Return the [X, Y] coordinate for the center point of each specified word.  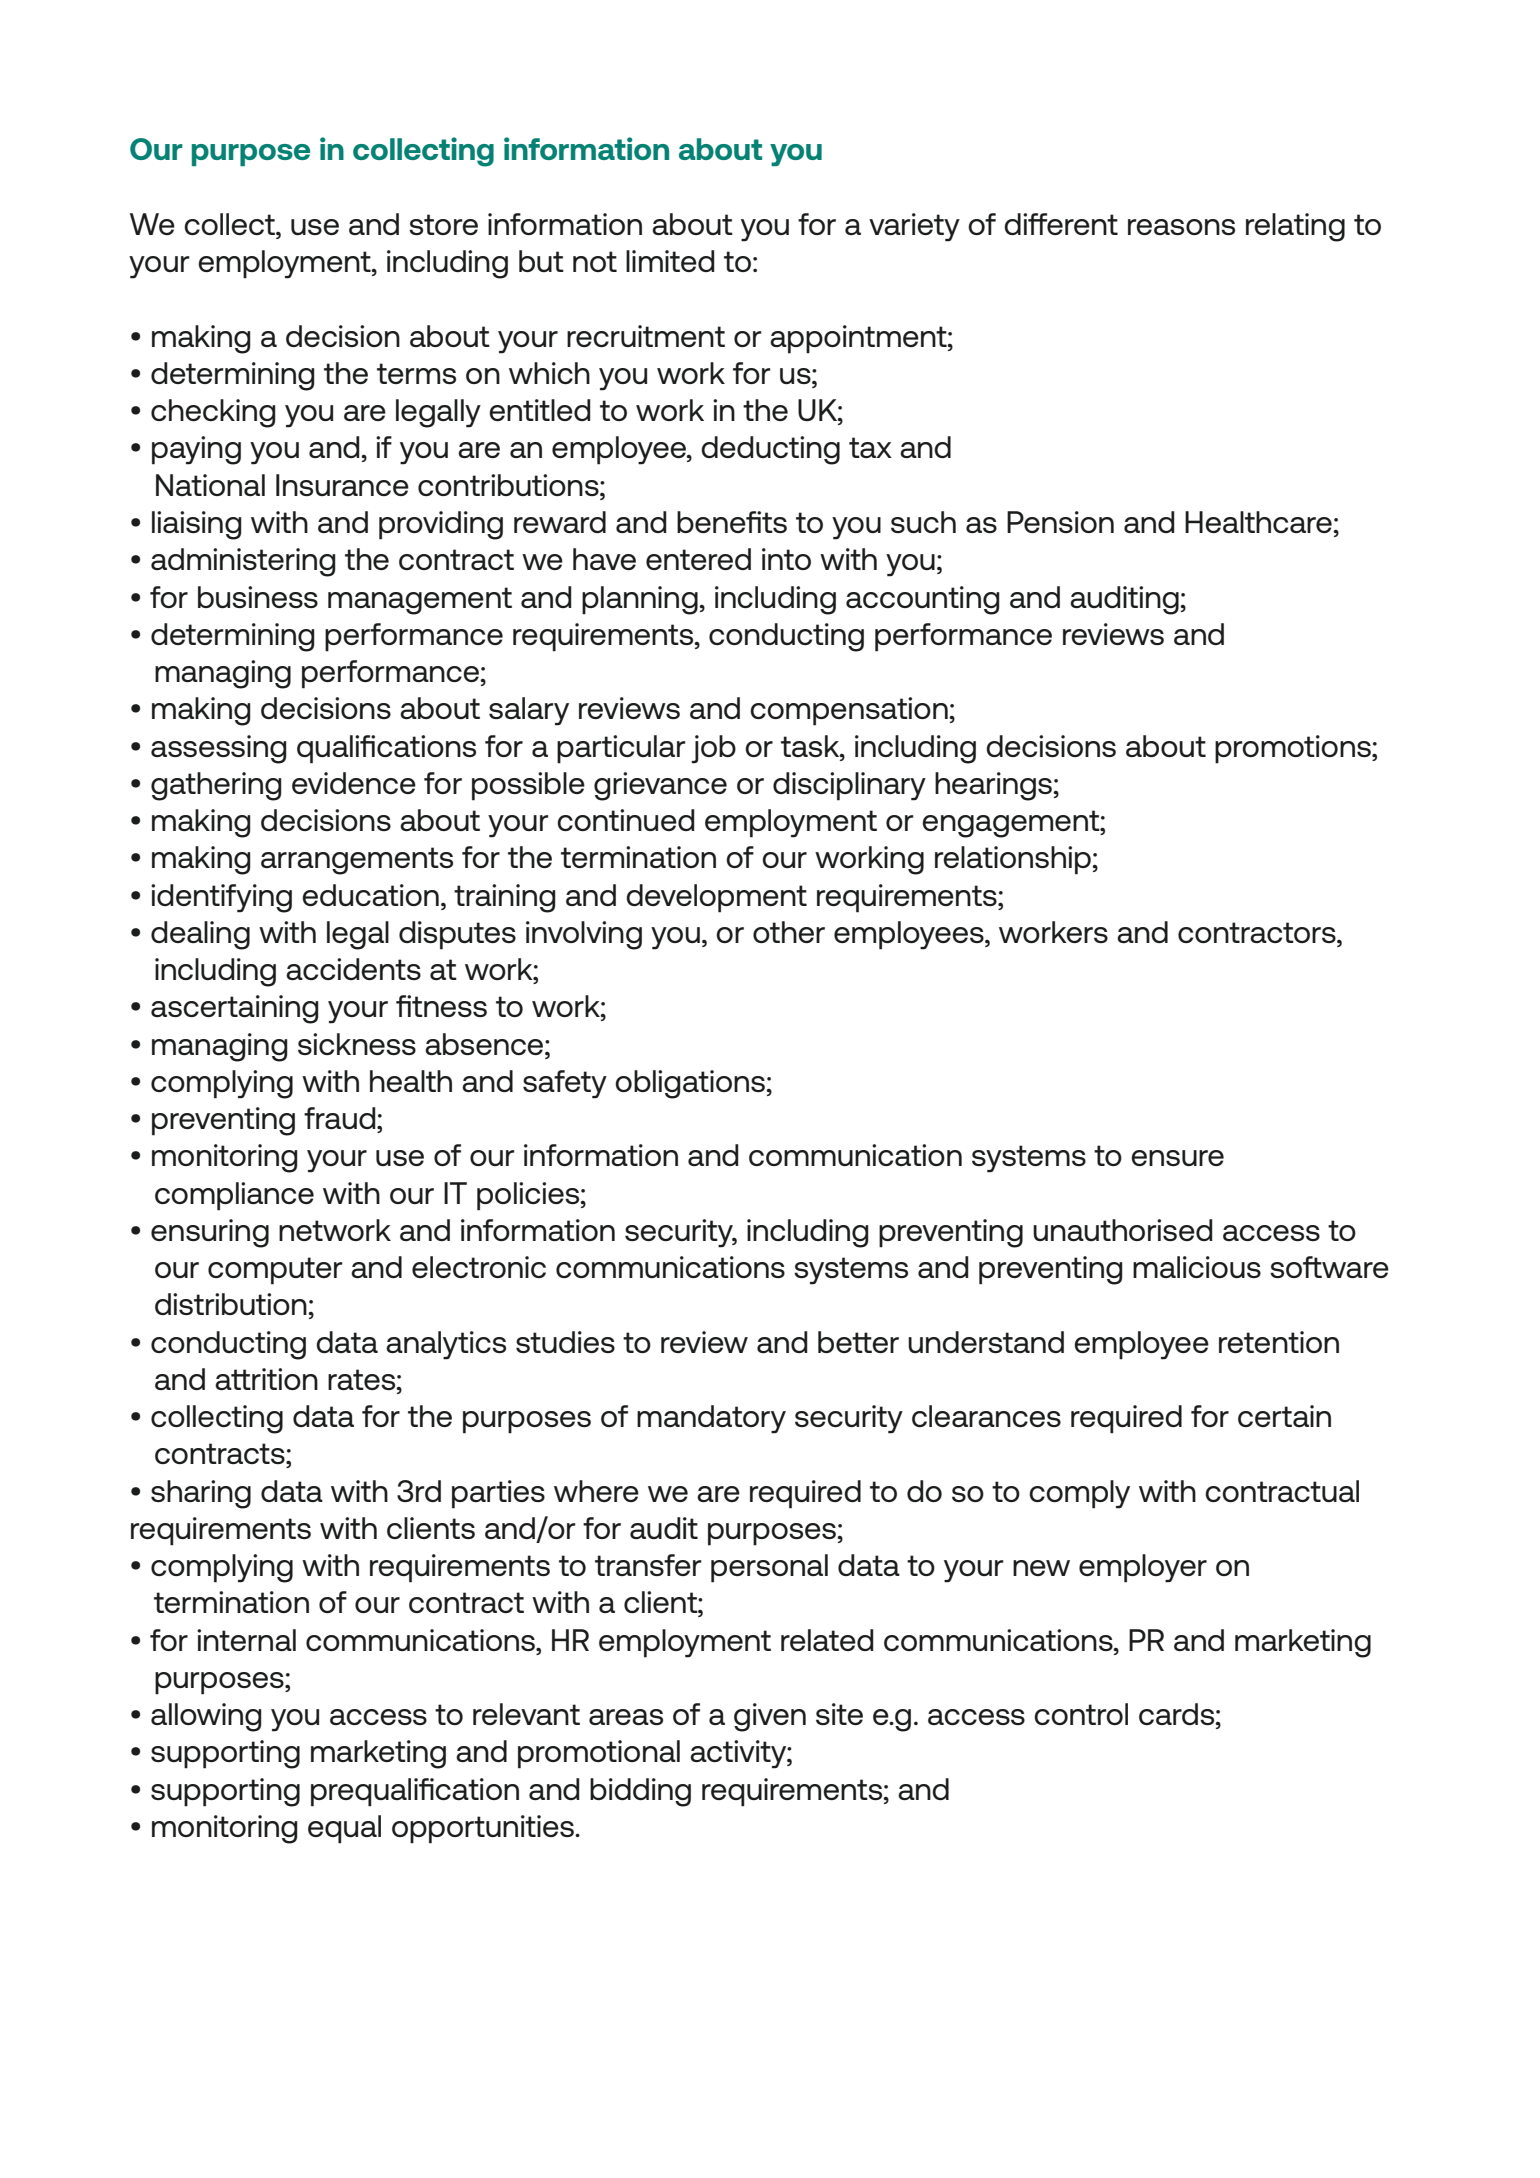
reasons [1181, 227]
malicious [1197, 1267]
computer [275, 1271]
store [443, 224]
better [858, 1342]
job [713, 749]
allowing [206, 1717]
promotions [1294, 749]
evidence [354, 783]
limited [670, 261]
